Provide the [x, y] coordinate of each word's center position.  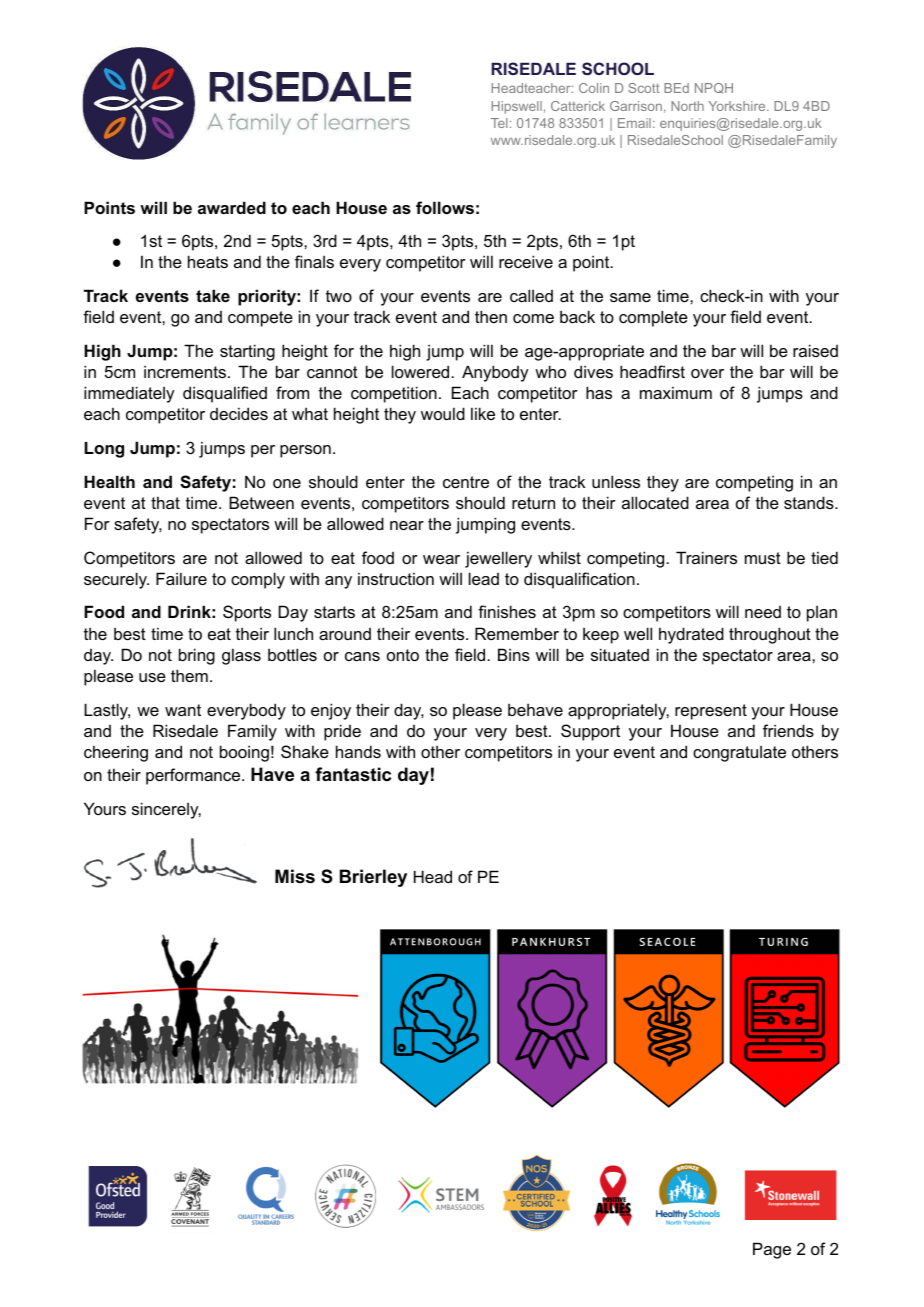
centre [466, 482]
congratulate [739, 754]
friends [788, 730]
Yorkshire [738, 106]
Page [772, 1250]
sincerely [166, 810]
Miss [295, 876]
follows [445, 207]
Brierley [373, 878]
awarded [232, 207]
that [165, 502]
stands [810, 502]
